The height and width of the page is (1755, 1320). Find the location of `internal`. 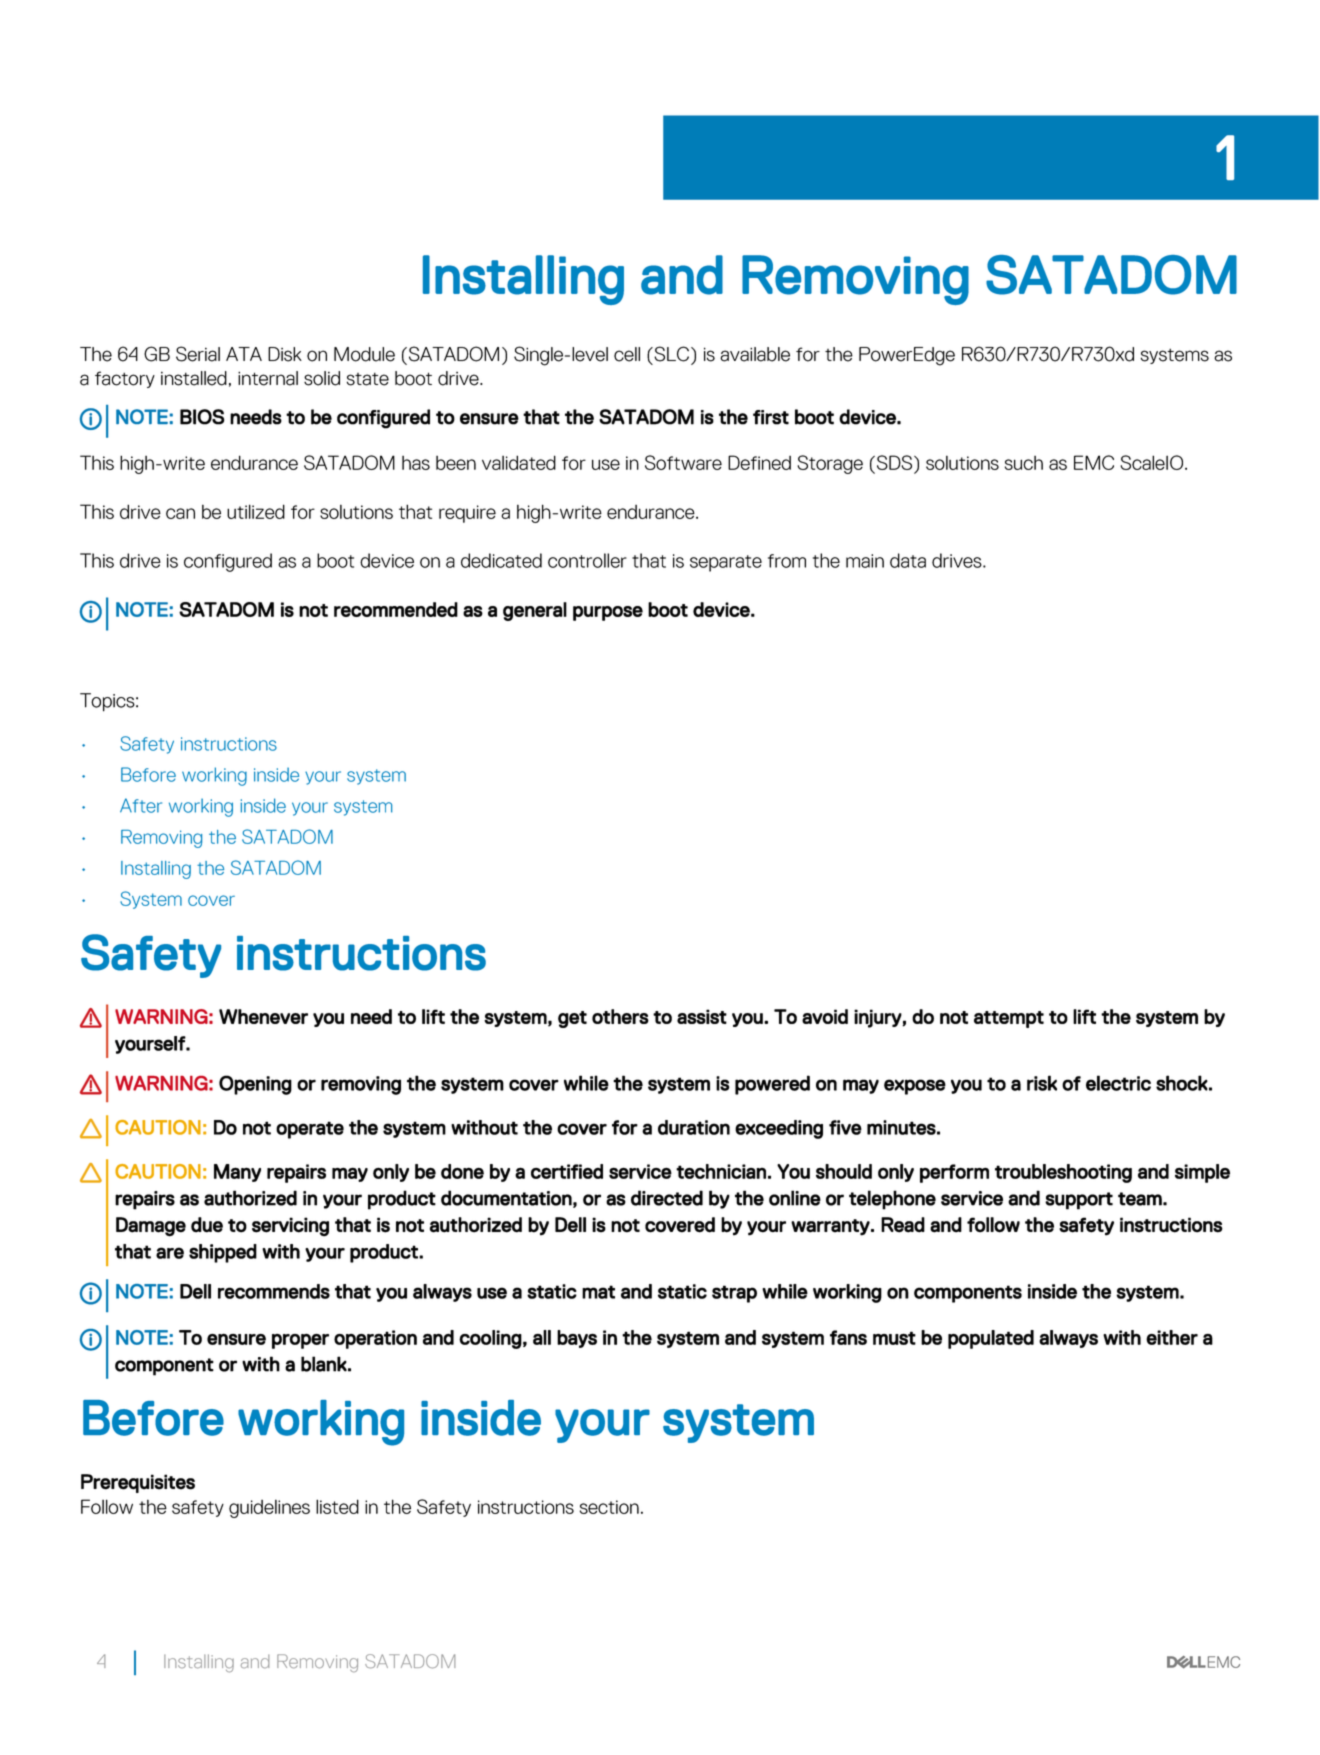

internal is located at coordinates (268, 378).
